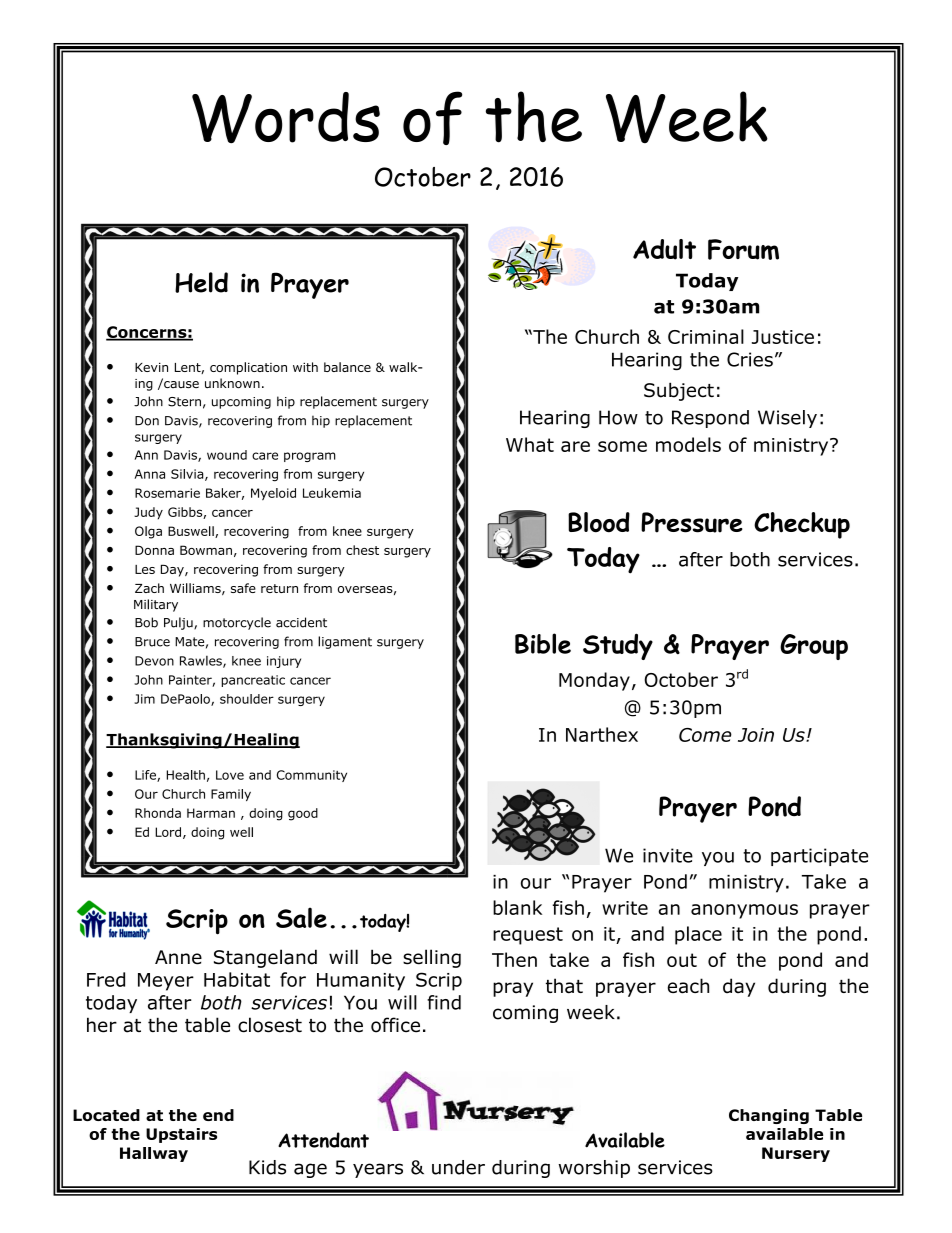 This document has width=952, height=1233. What do you see at coordinates (743, 249) in the document?
I see `Forum` at bounding box center [743, 249].
